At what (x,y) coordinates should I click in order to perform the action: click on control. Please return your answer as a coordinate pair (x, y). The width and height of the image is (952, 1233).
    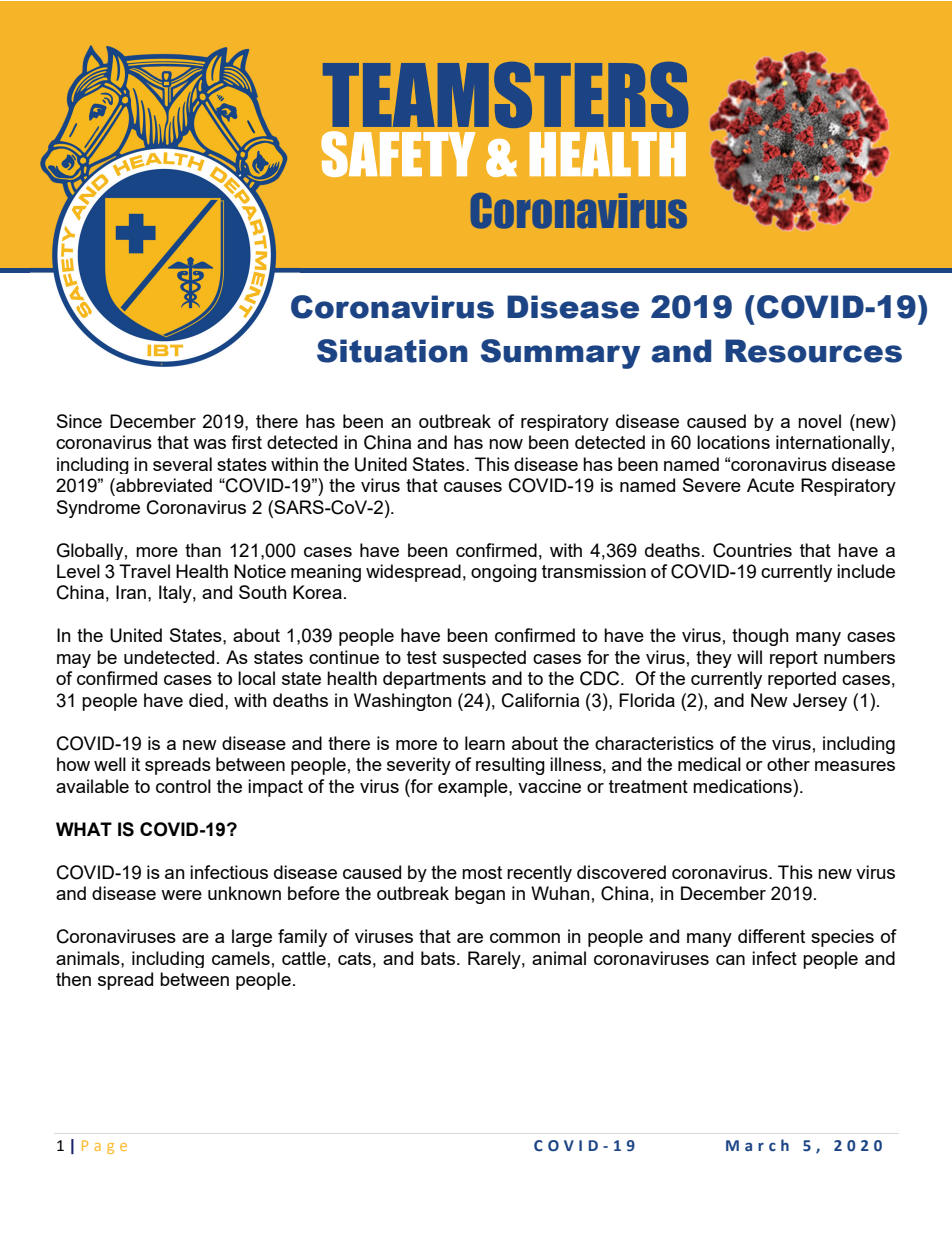
    Looking at the image, I should click on (183, 786).
